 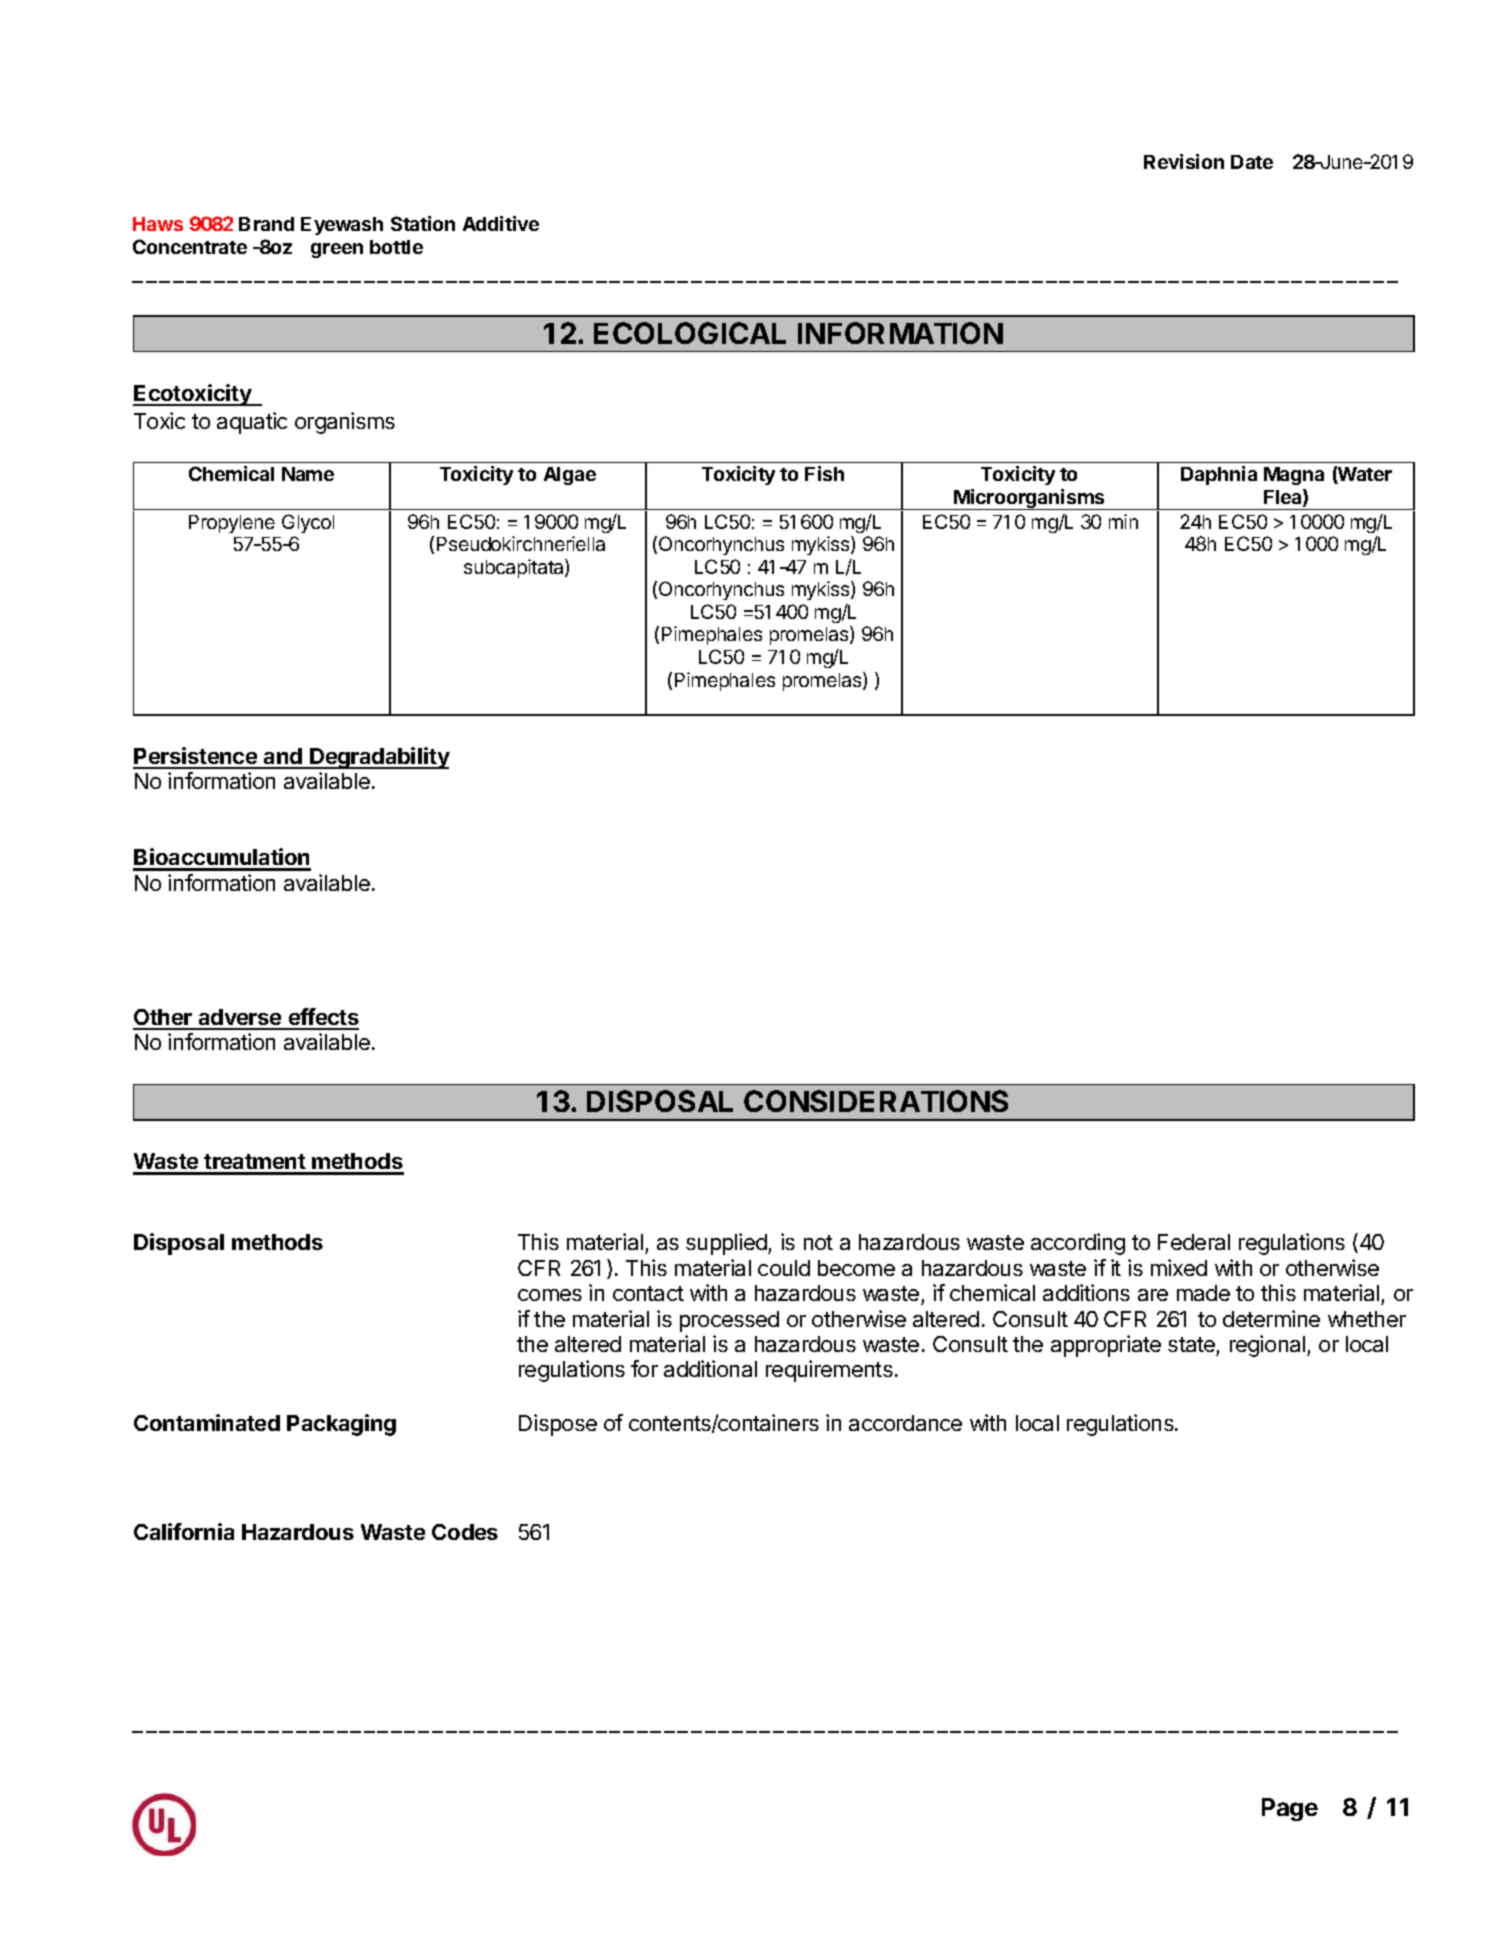 What do you see at coordinates (876, 1101) in the screenshot?
I see `CONSIDERATIONS` at bounding box center [876, 1101].
